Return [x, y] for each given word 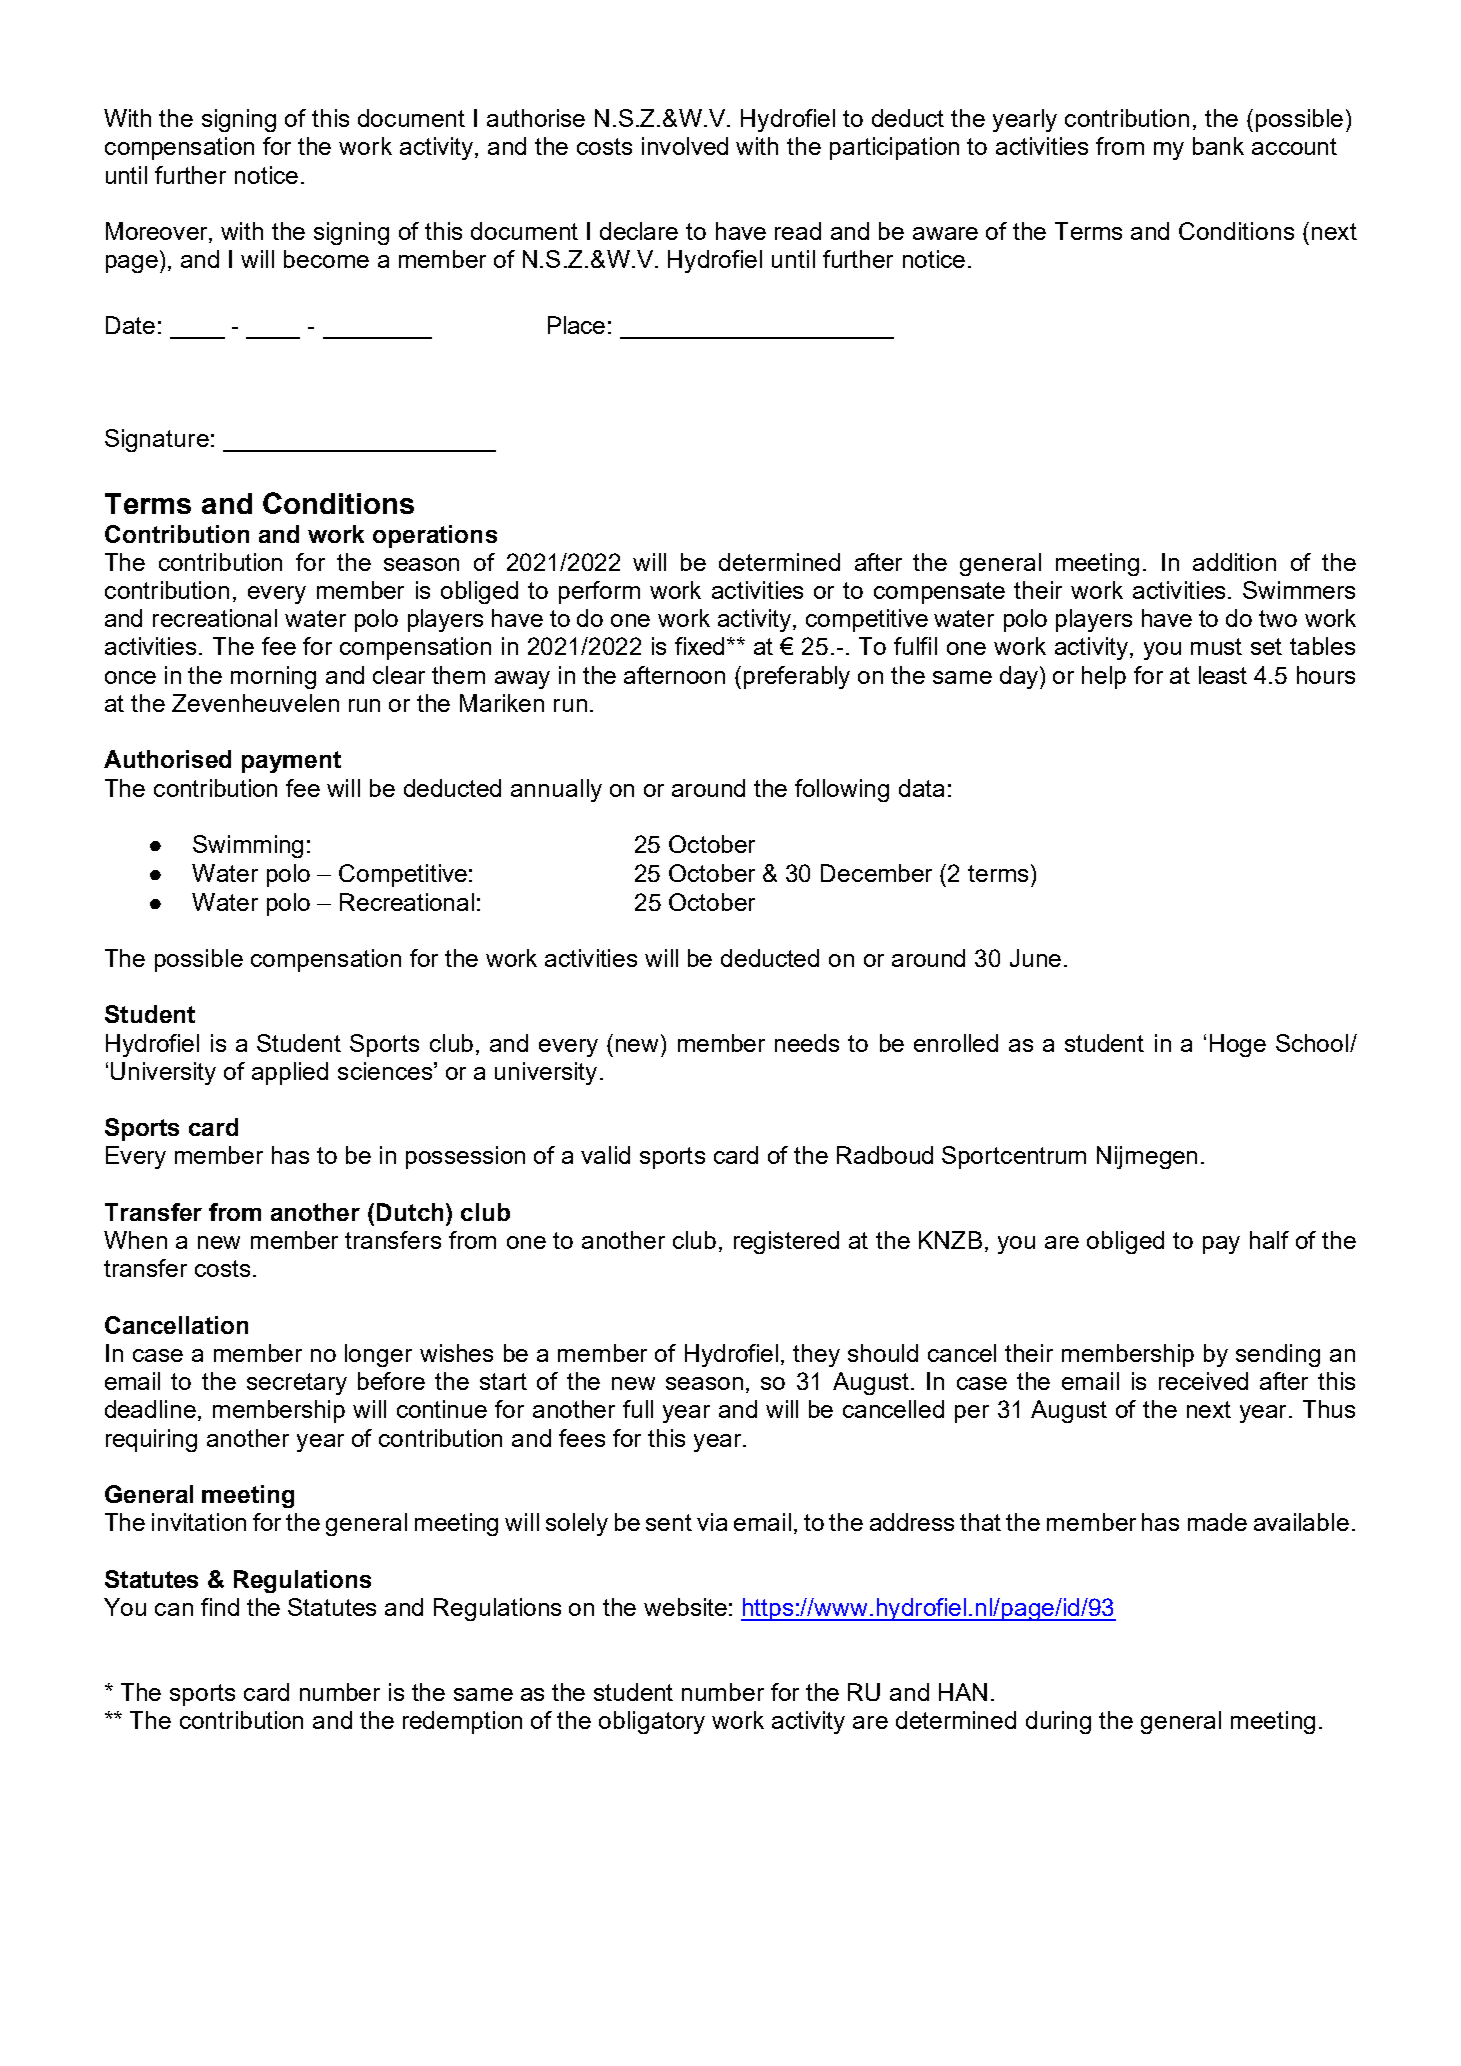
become [326, 259]
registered [786, 1242]
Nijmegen [1147, 1157]
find [220, 1607]
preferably [797, 677]
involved [685, 146]
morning [273, 677]
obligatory [652, 1722]
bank [1218, 146]
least [1223, 675]
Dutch [410, 1212]
